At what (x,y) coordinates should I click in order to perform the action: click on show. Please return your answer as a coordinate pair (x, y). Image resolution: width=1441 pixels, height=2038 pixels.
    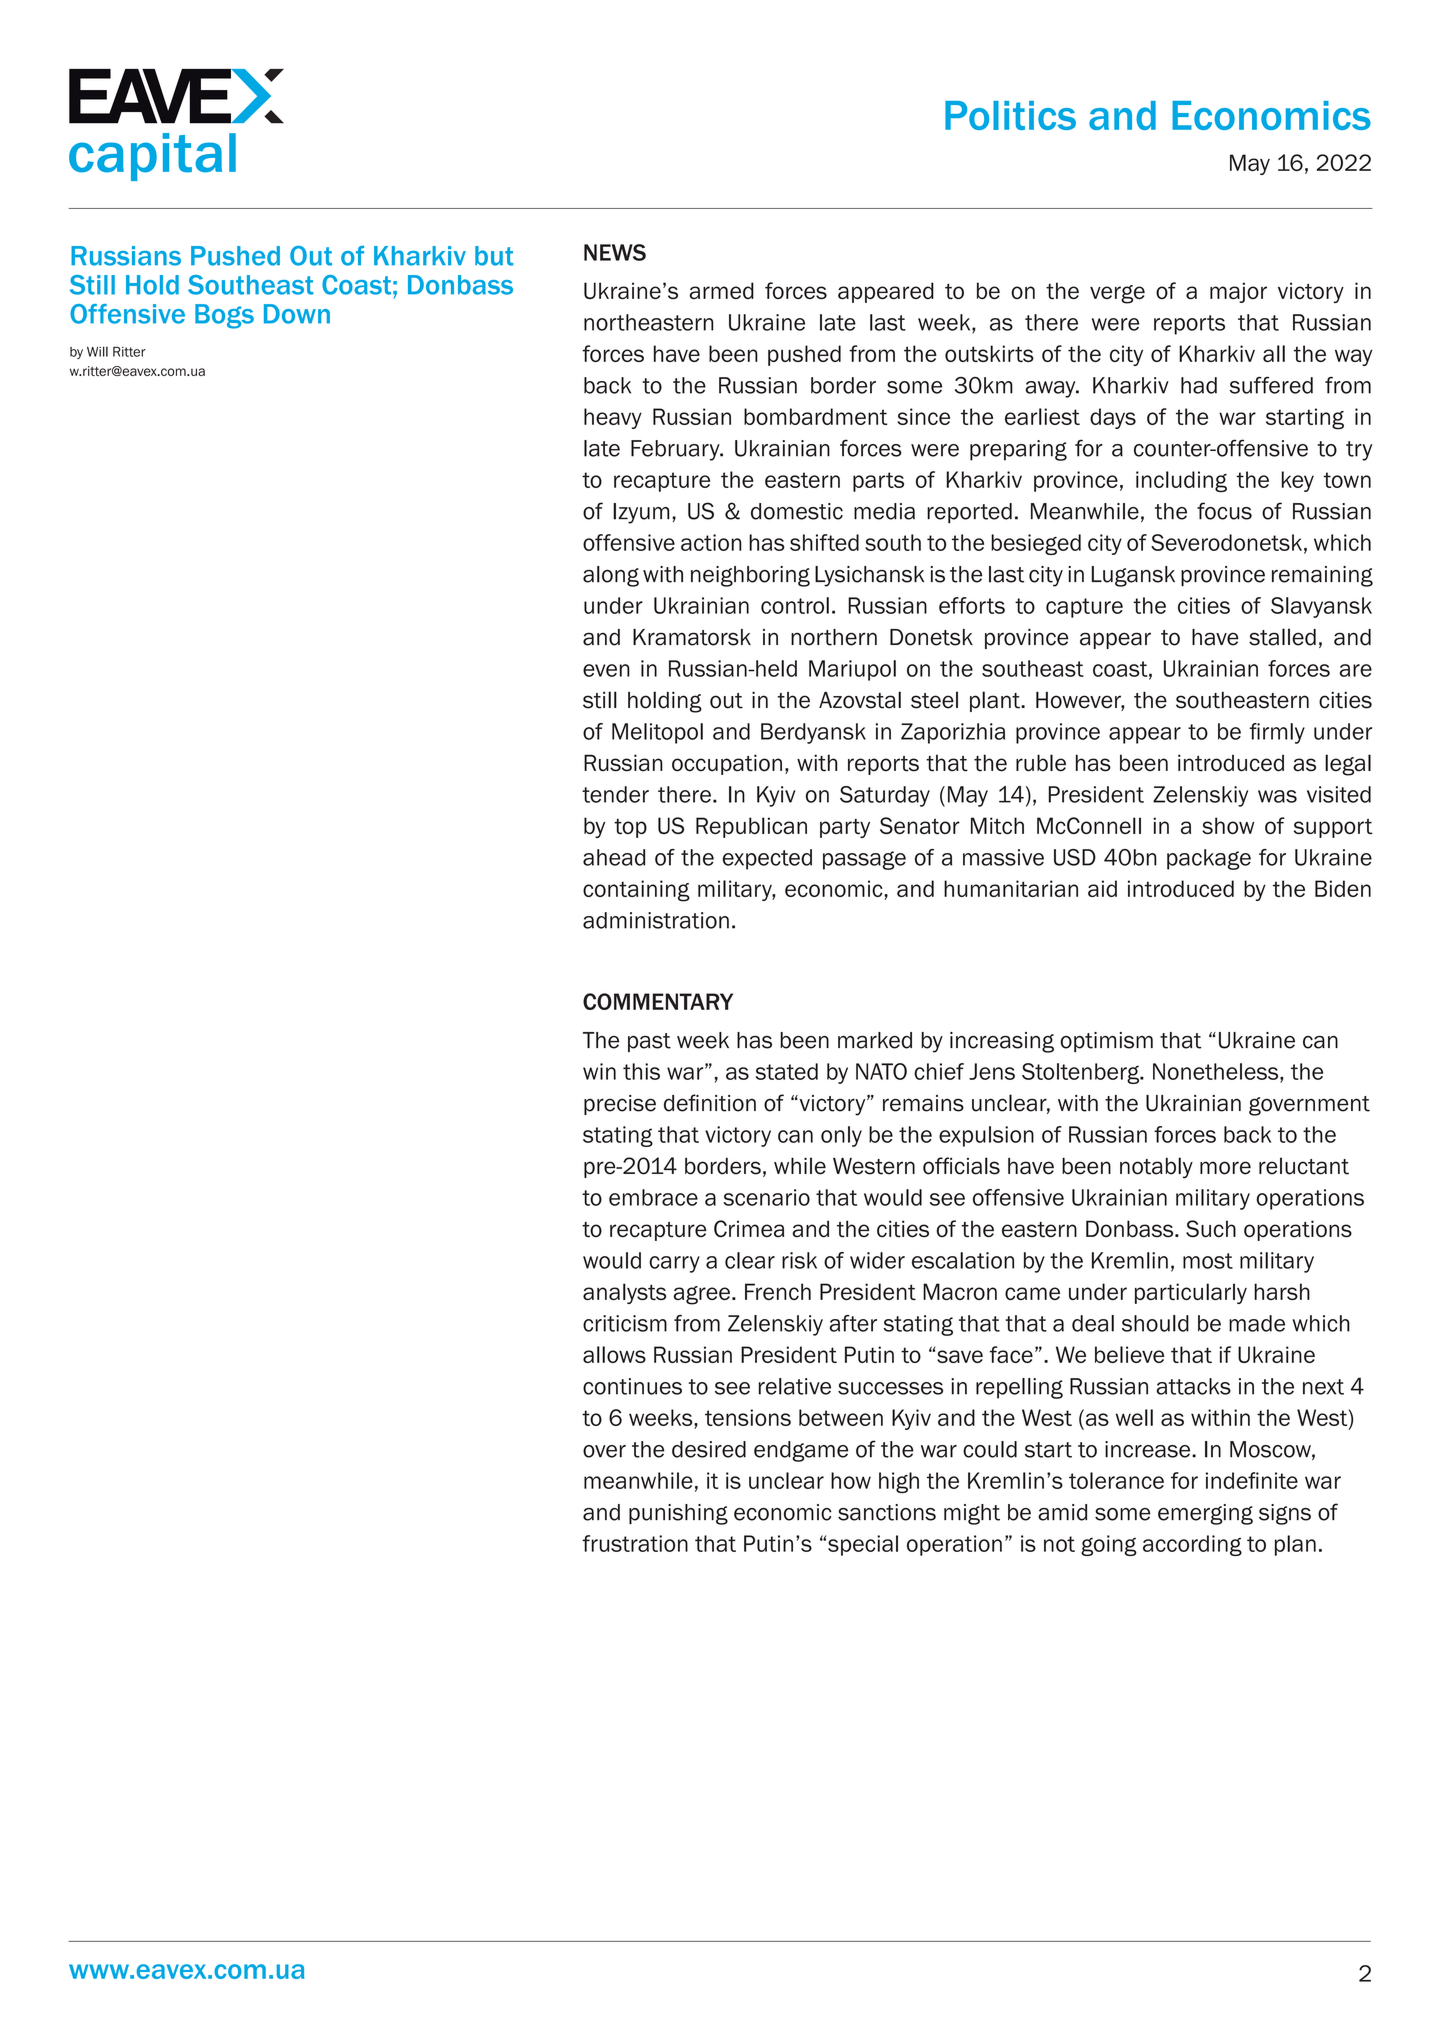
    Looking at the image, I should click on (1228, 825).
